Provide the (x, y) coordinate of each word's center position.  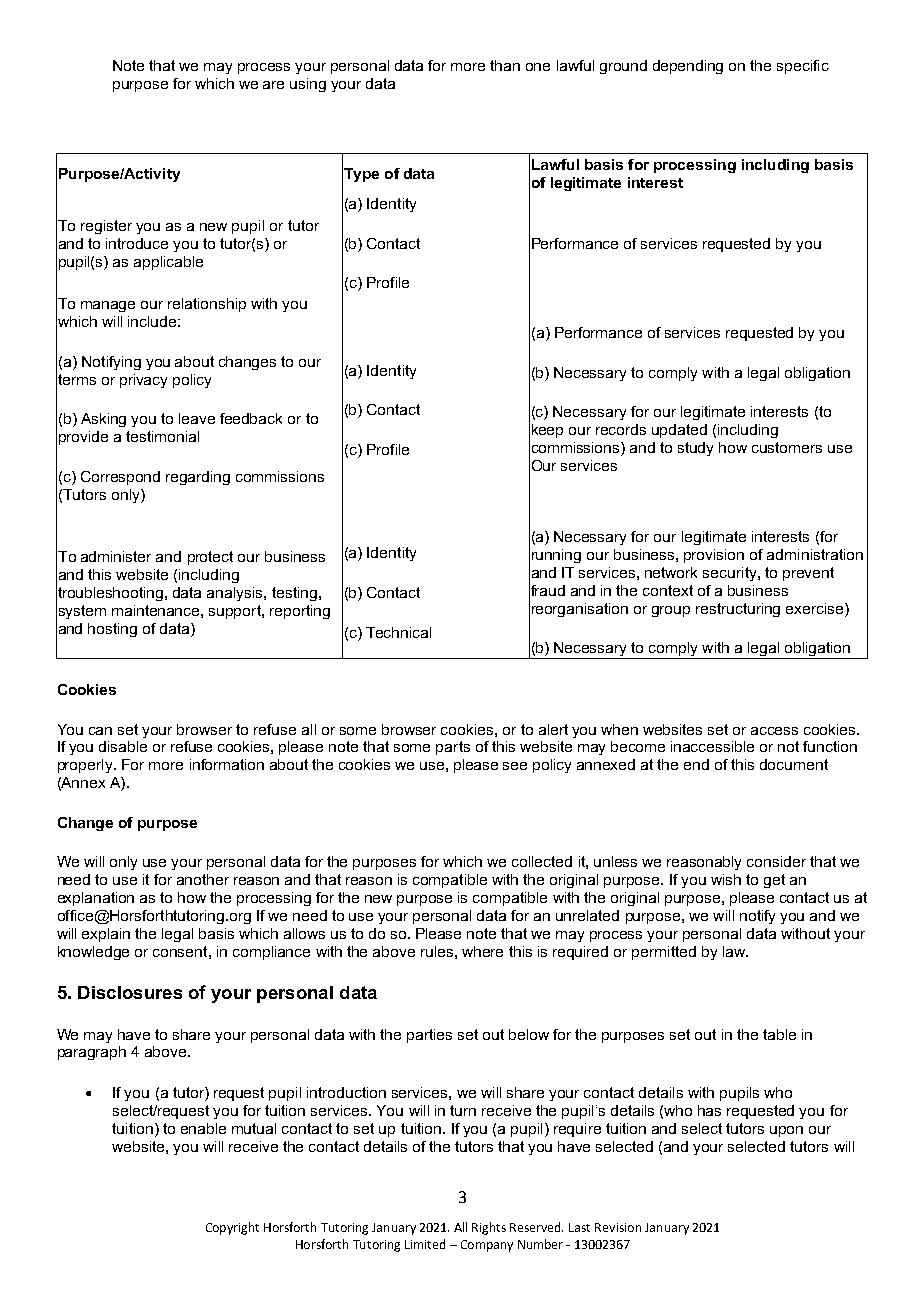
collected (542, 861)
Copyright (232, 1228)
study (695, 449)
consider (776, 861)
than (505, 65)
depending (688, 67)
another (203, 879)
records (621, 429)
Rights (489, 1228)
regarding (198, 478)
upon (786, 1131)
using (308, 85)
